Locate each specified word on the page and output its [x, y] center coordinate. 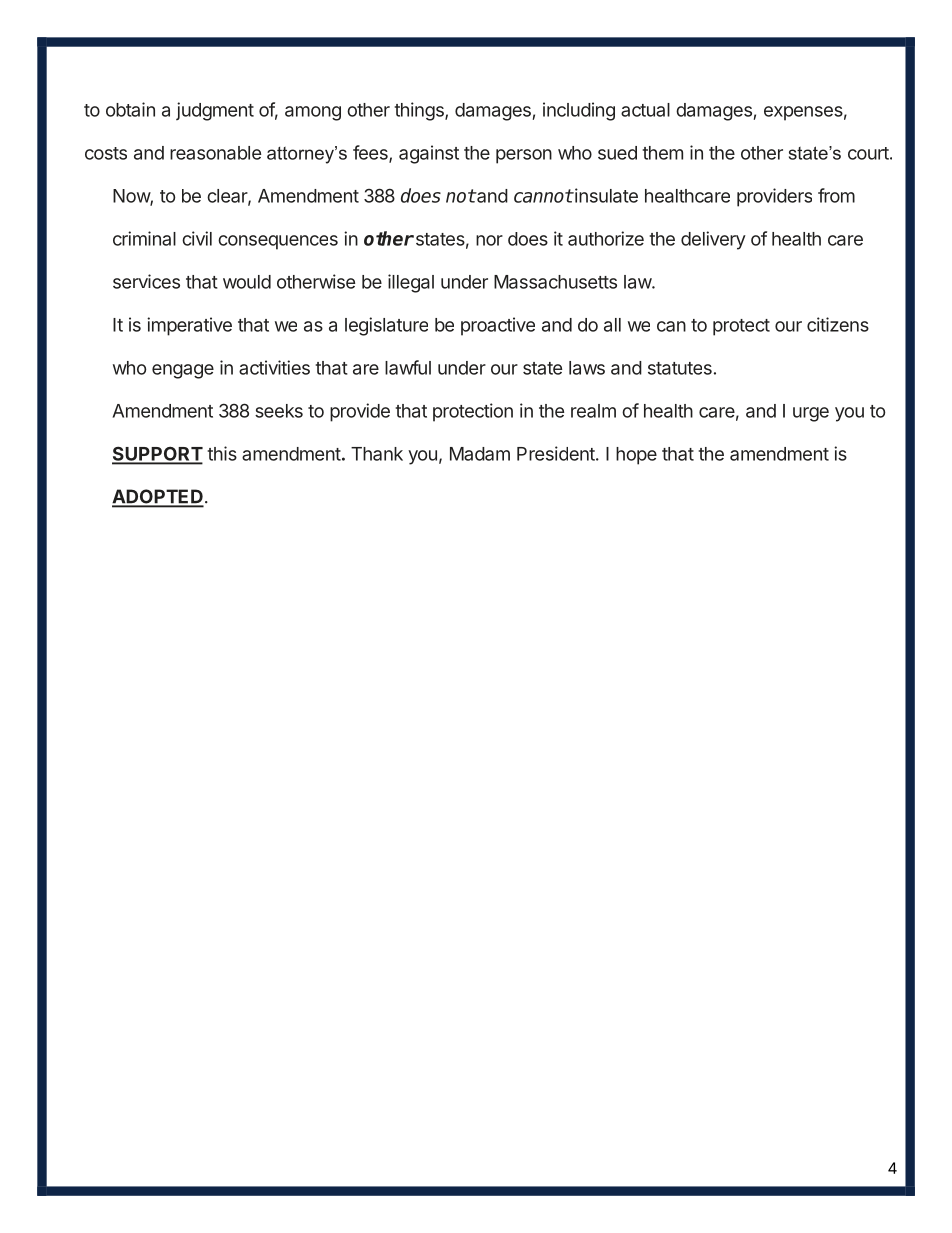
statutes [680, 368]
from [836, 195]
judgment [215, 111]
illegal [411, 283]
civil [197, 238]
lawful [408, 367]
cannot [543, 196]
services [146, 281]
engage [183, 371]
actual [645, 110]
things [420, 111]
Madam [480, 454]
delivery [713, 240]
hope [636, 456]
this [222, 453]
